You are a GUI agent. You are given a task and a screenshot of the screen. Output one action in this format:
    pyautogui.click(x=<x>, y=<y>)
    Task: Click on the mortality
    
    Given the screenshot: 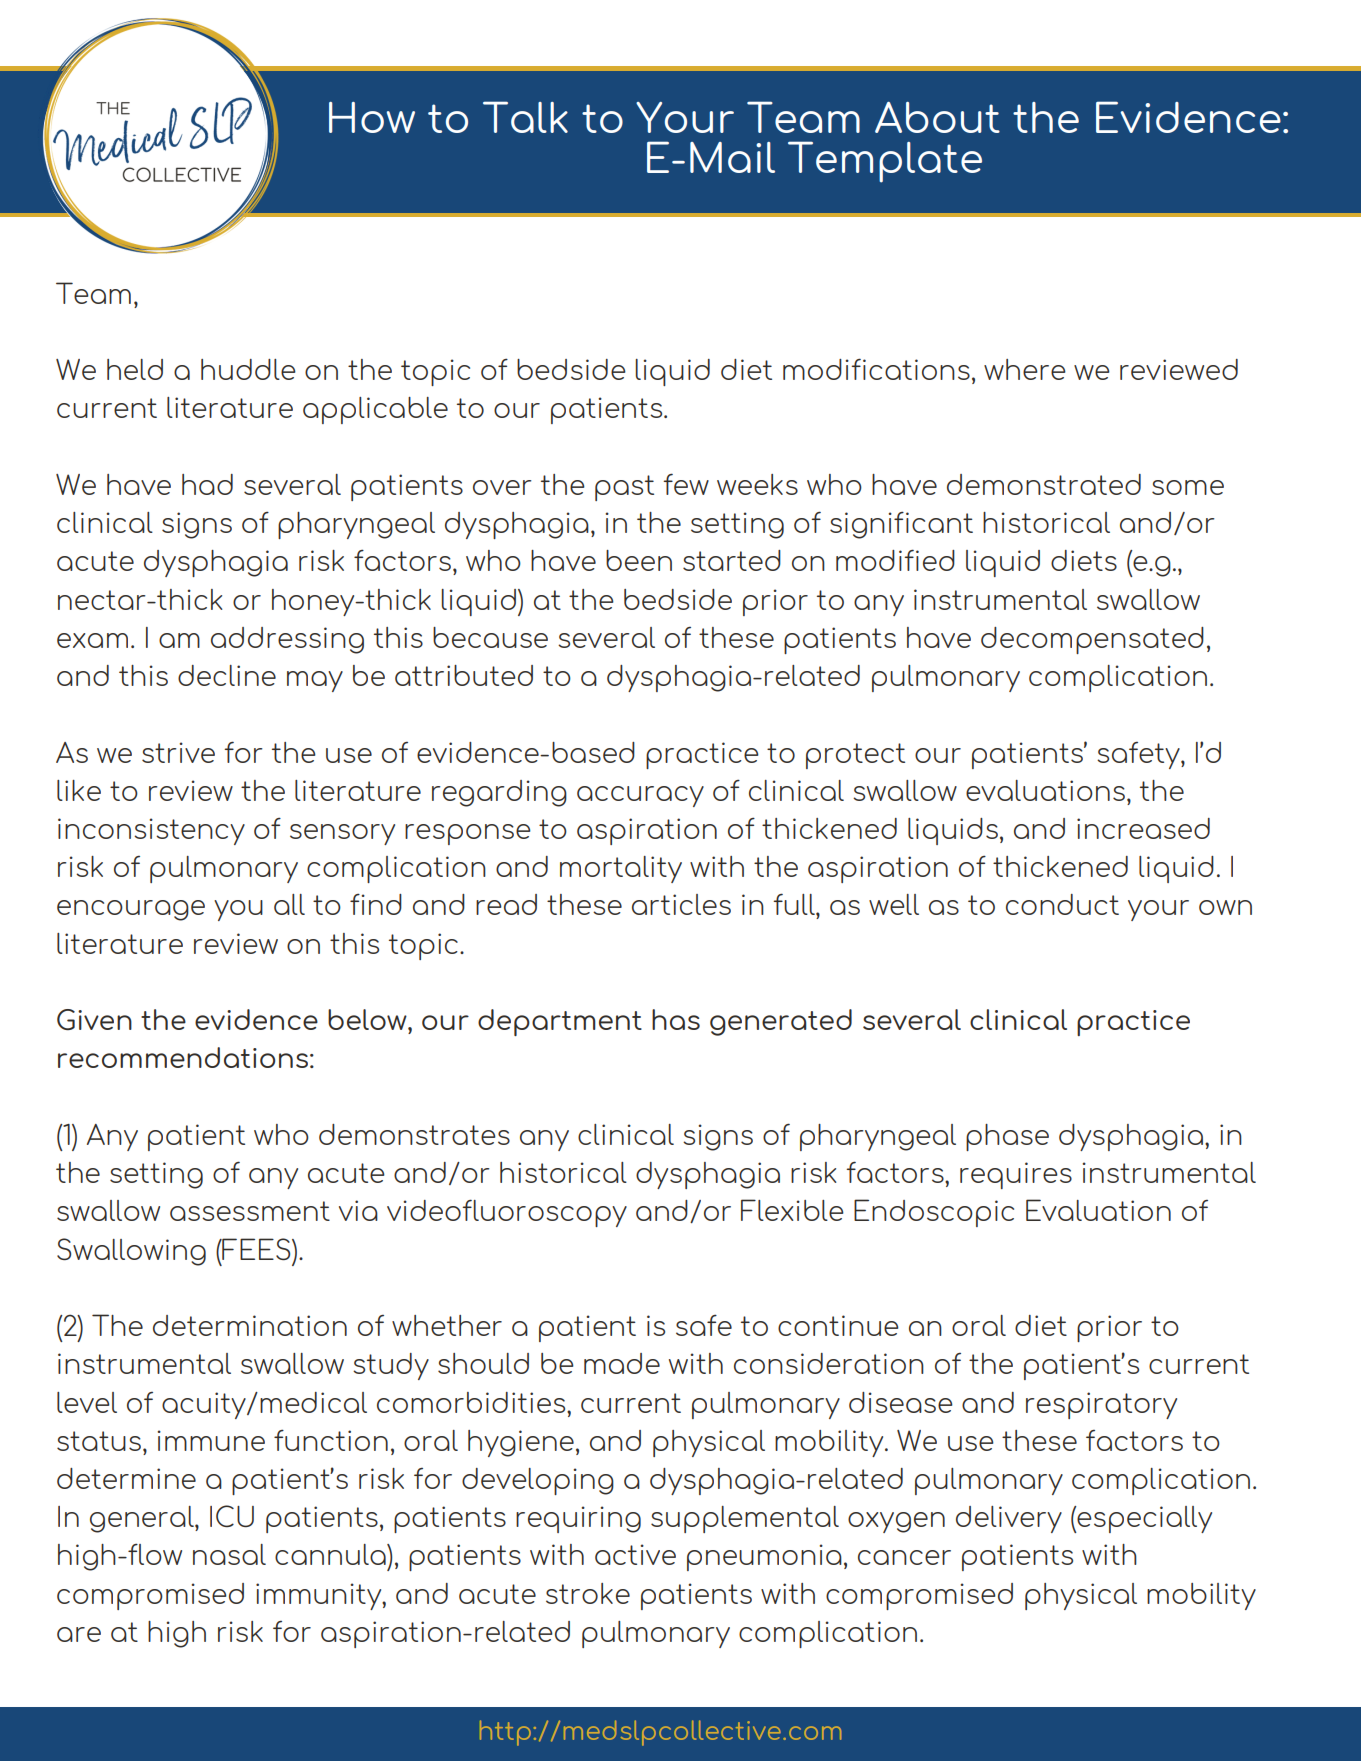 What is the action you would take?
    pyautogui.click(x=621, y=869)
